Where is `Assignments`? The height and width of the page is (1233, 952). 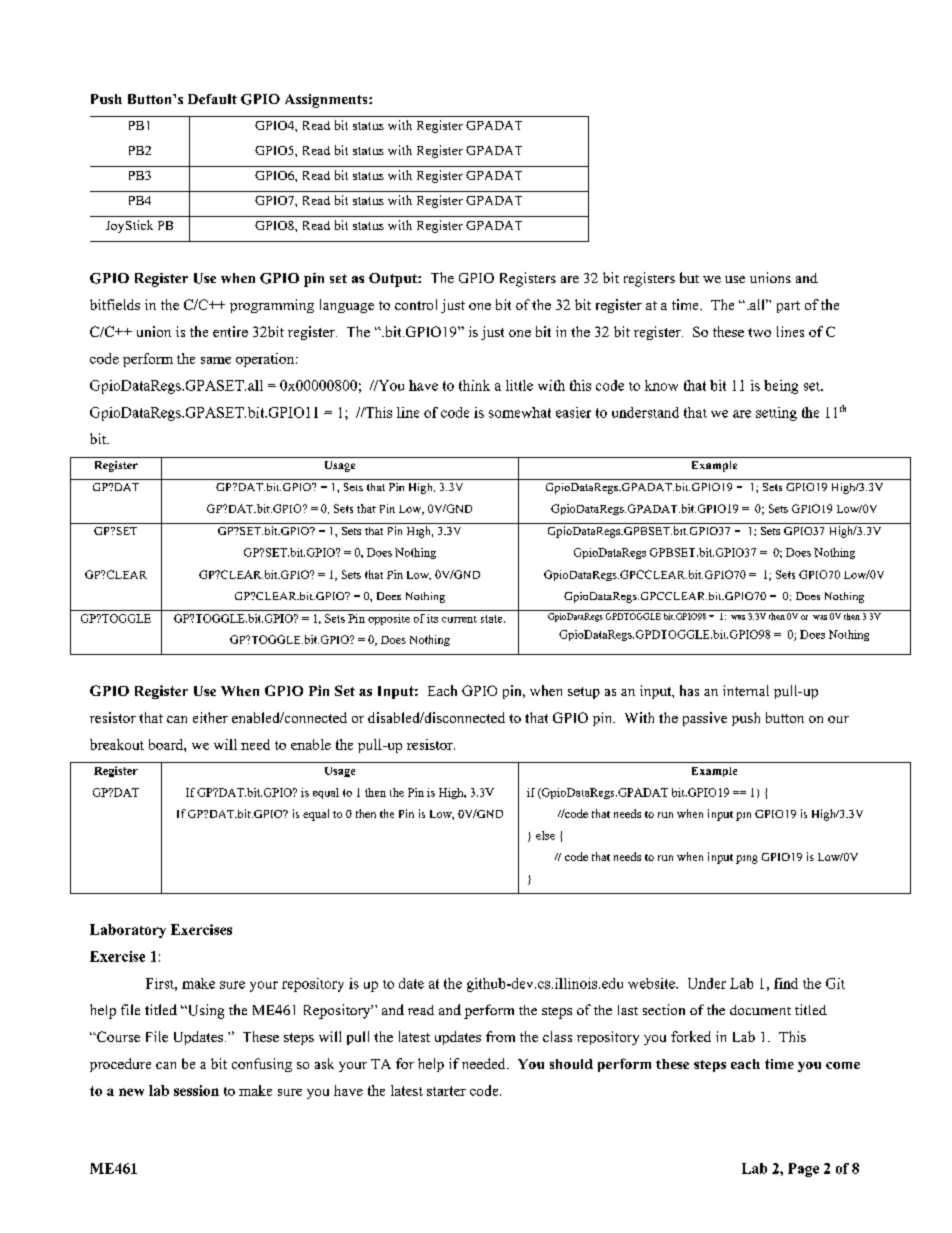 Assignments is located at coordinates (327, 101).
